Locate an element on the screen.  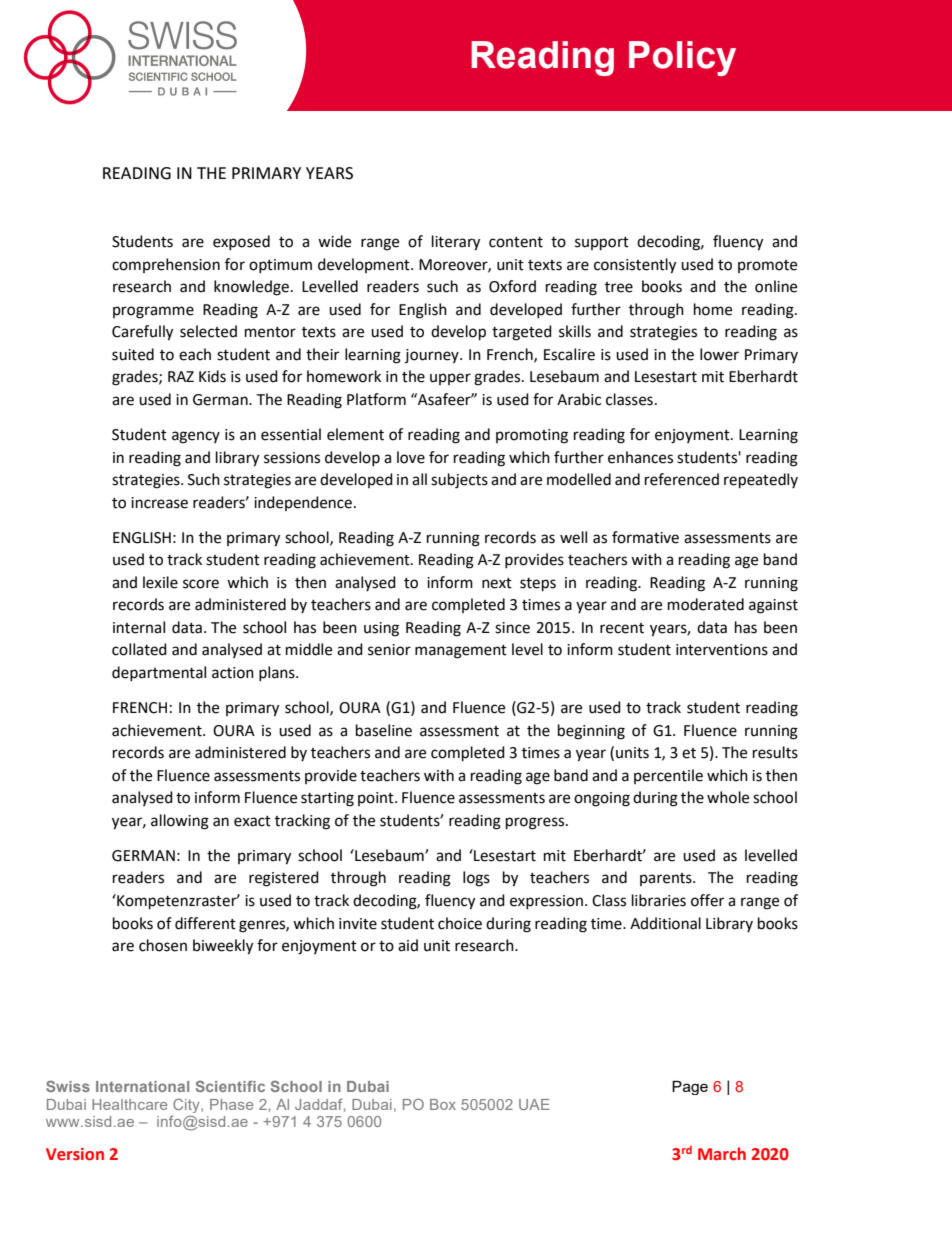
Policy is located at coordinates (682, 58).
